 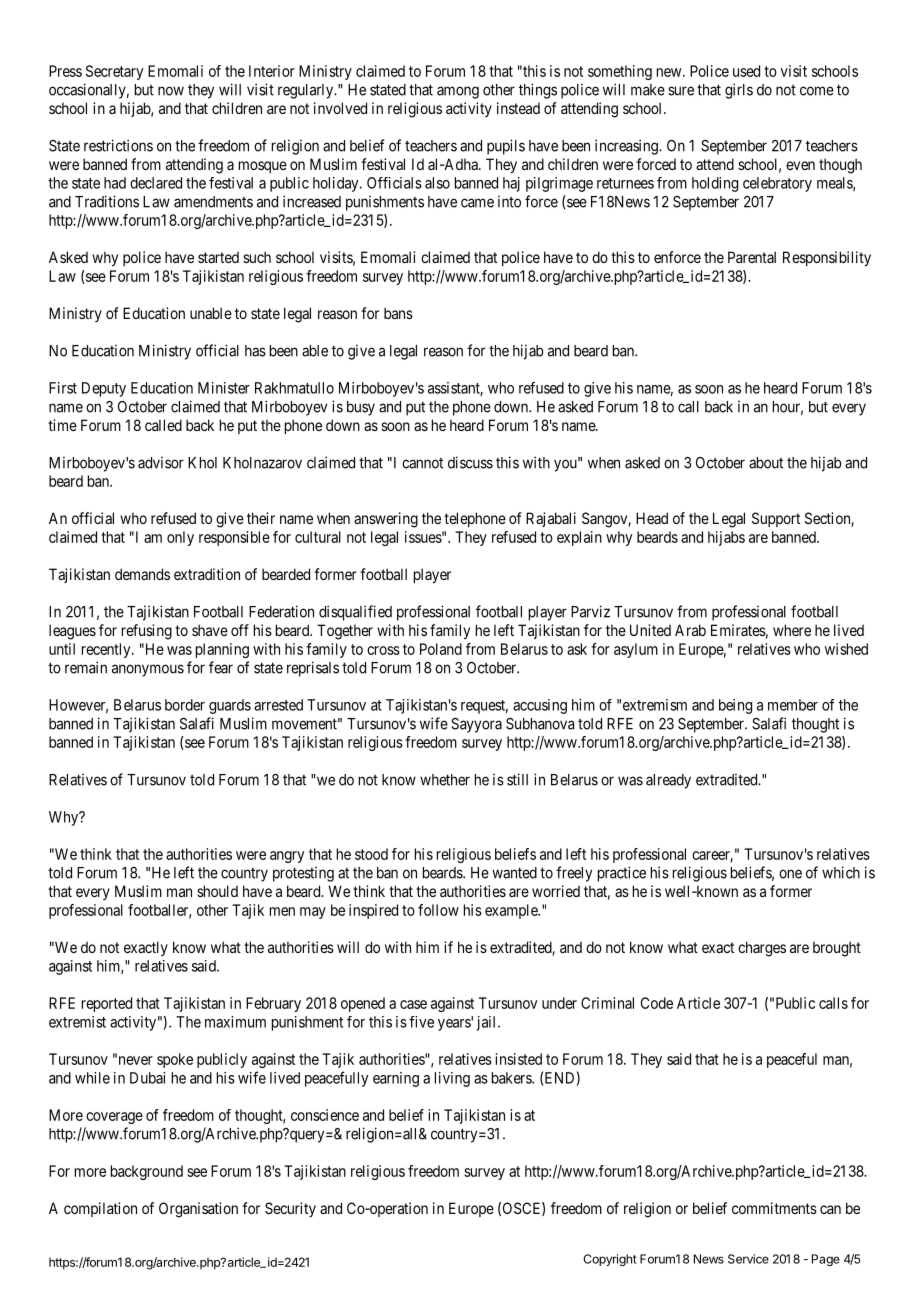 What do you see at coordinates (104, 389) in the screenshot?
I see `Deputy` at bounding box center [104, 389].
